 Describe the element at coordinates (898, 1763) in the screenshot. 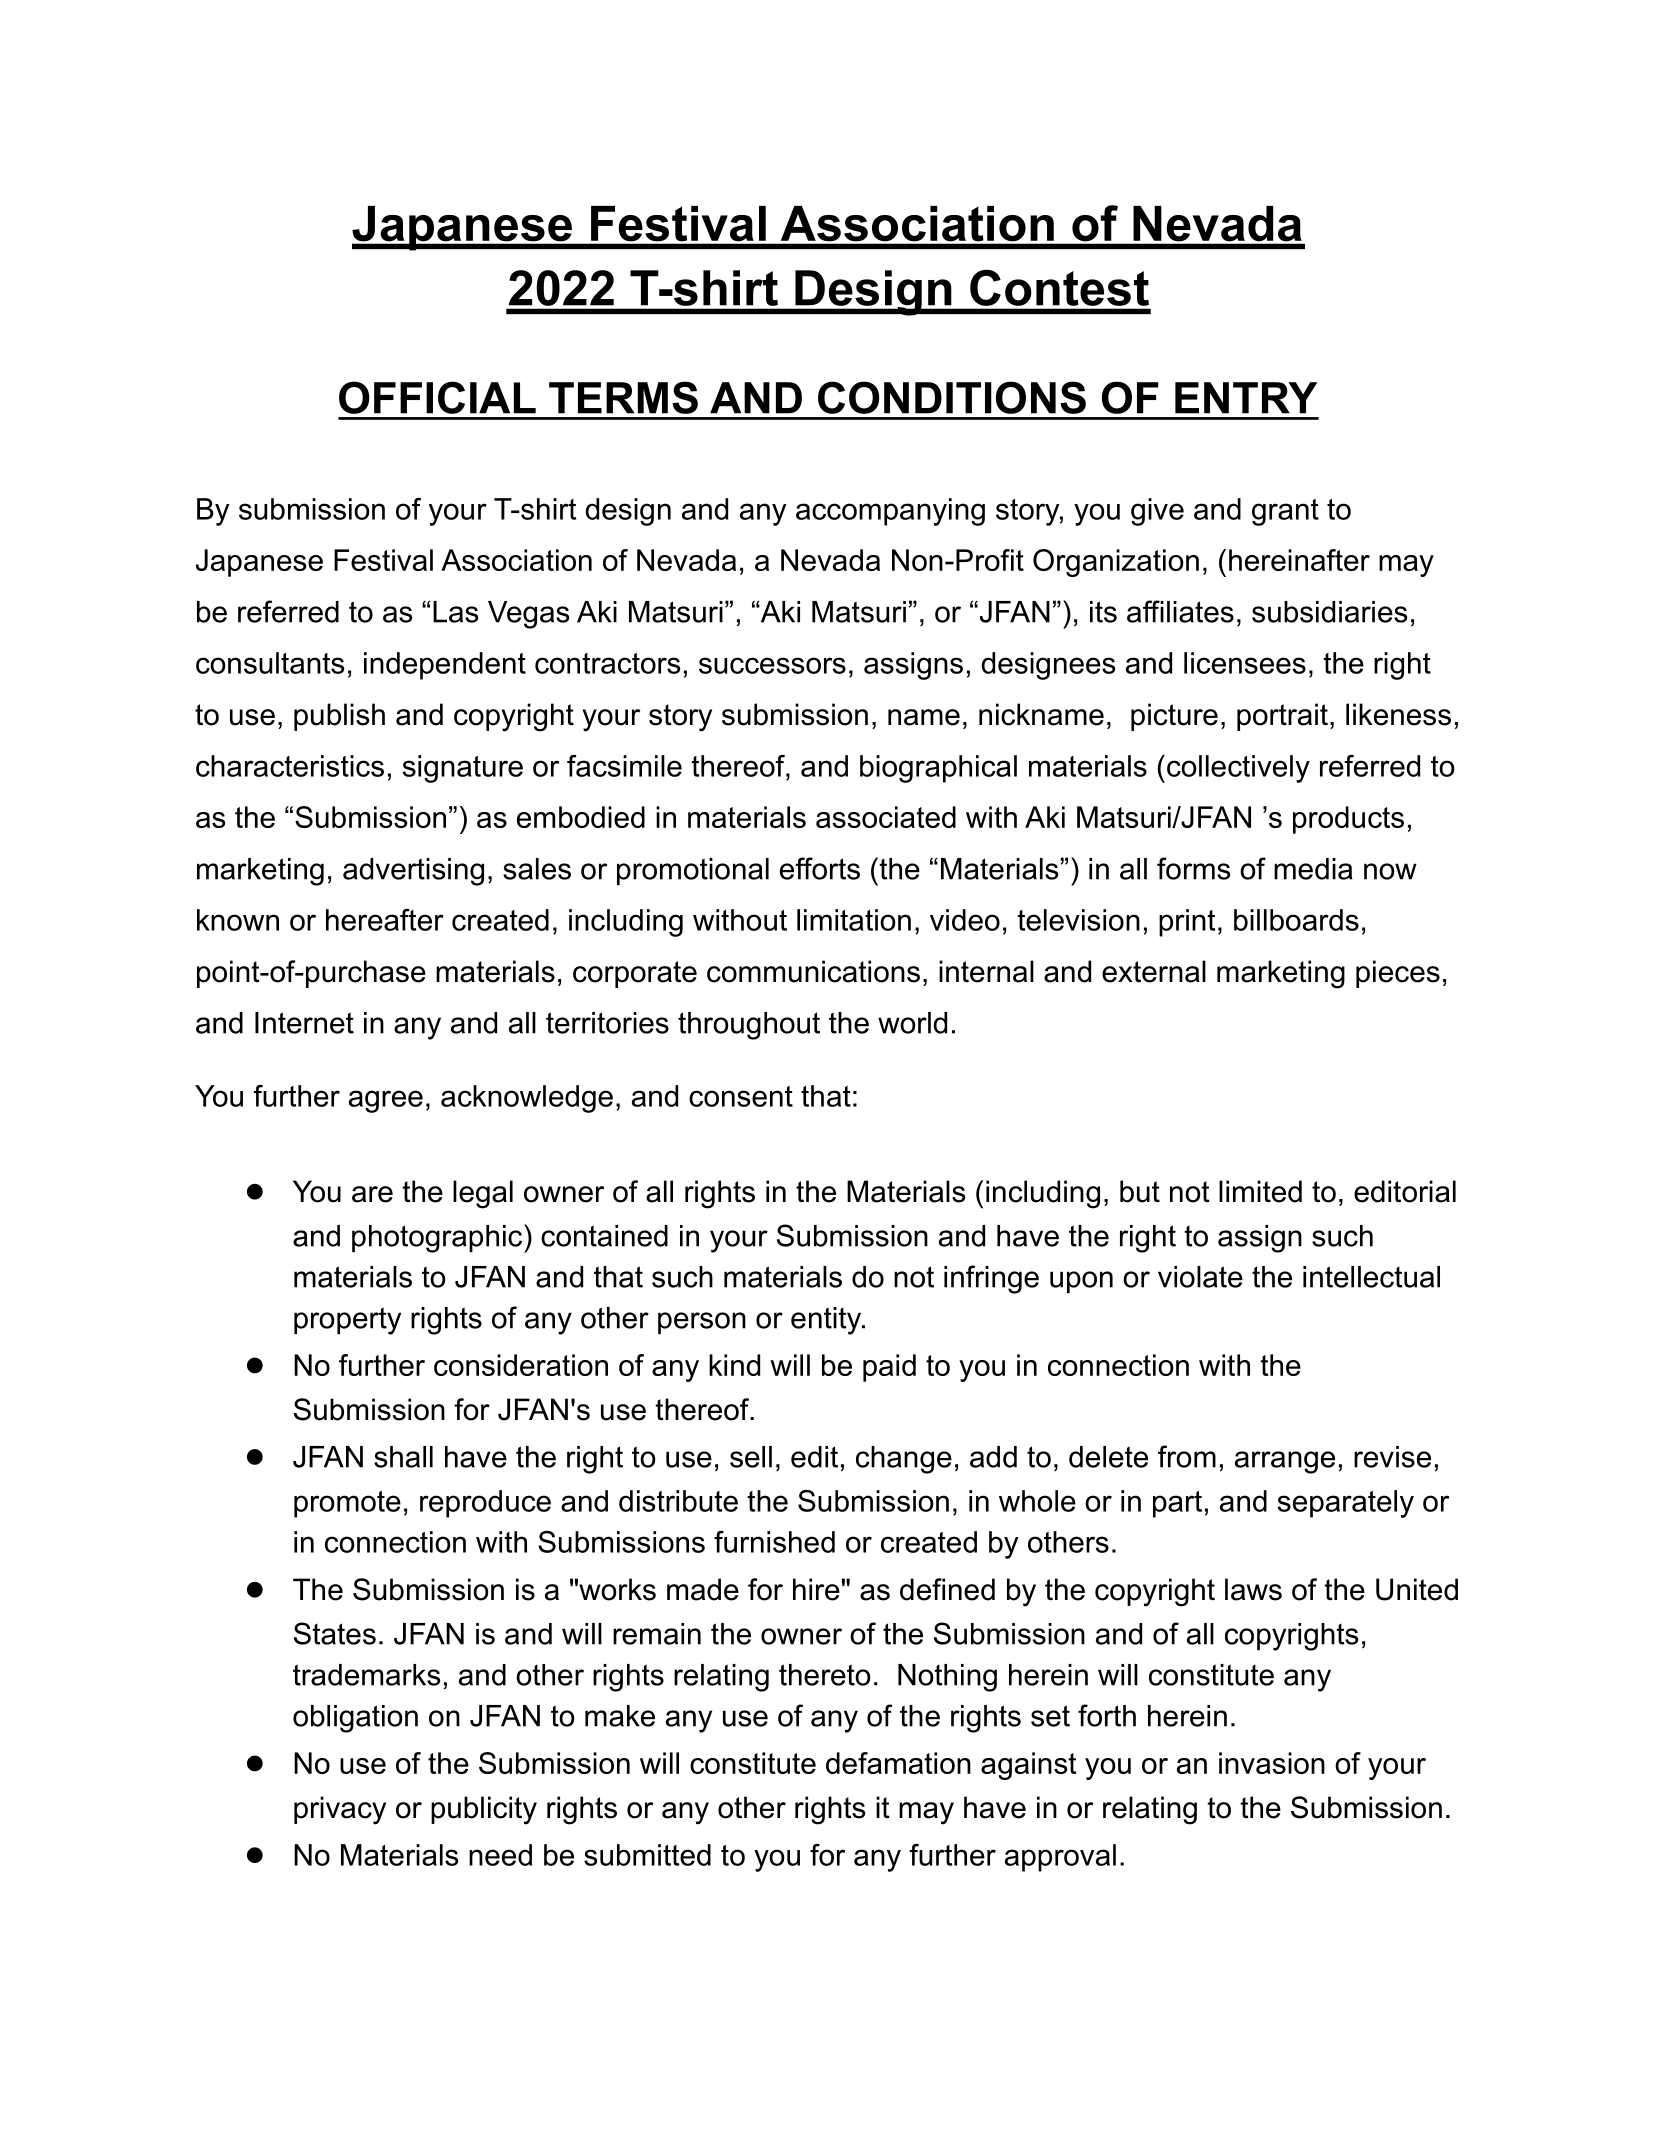

I see `defamation` at that location.
